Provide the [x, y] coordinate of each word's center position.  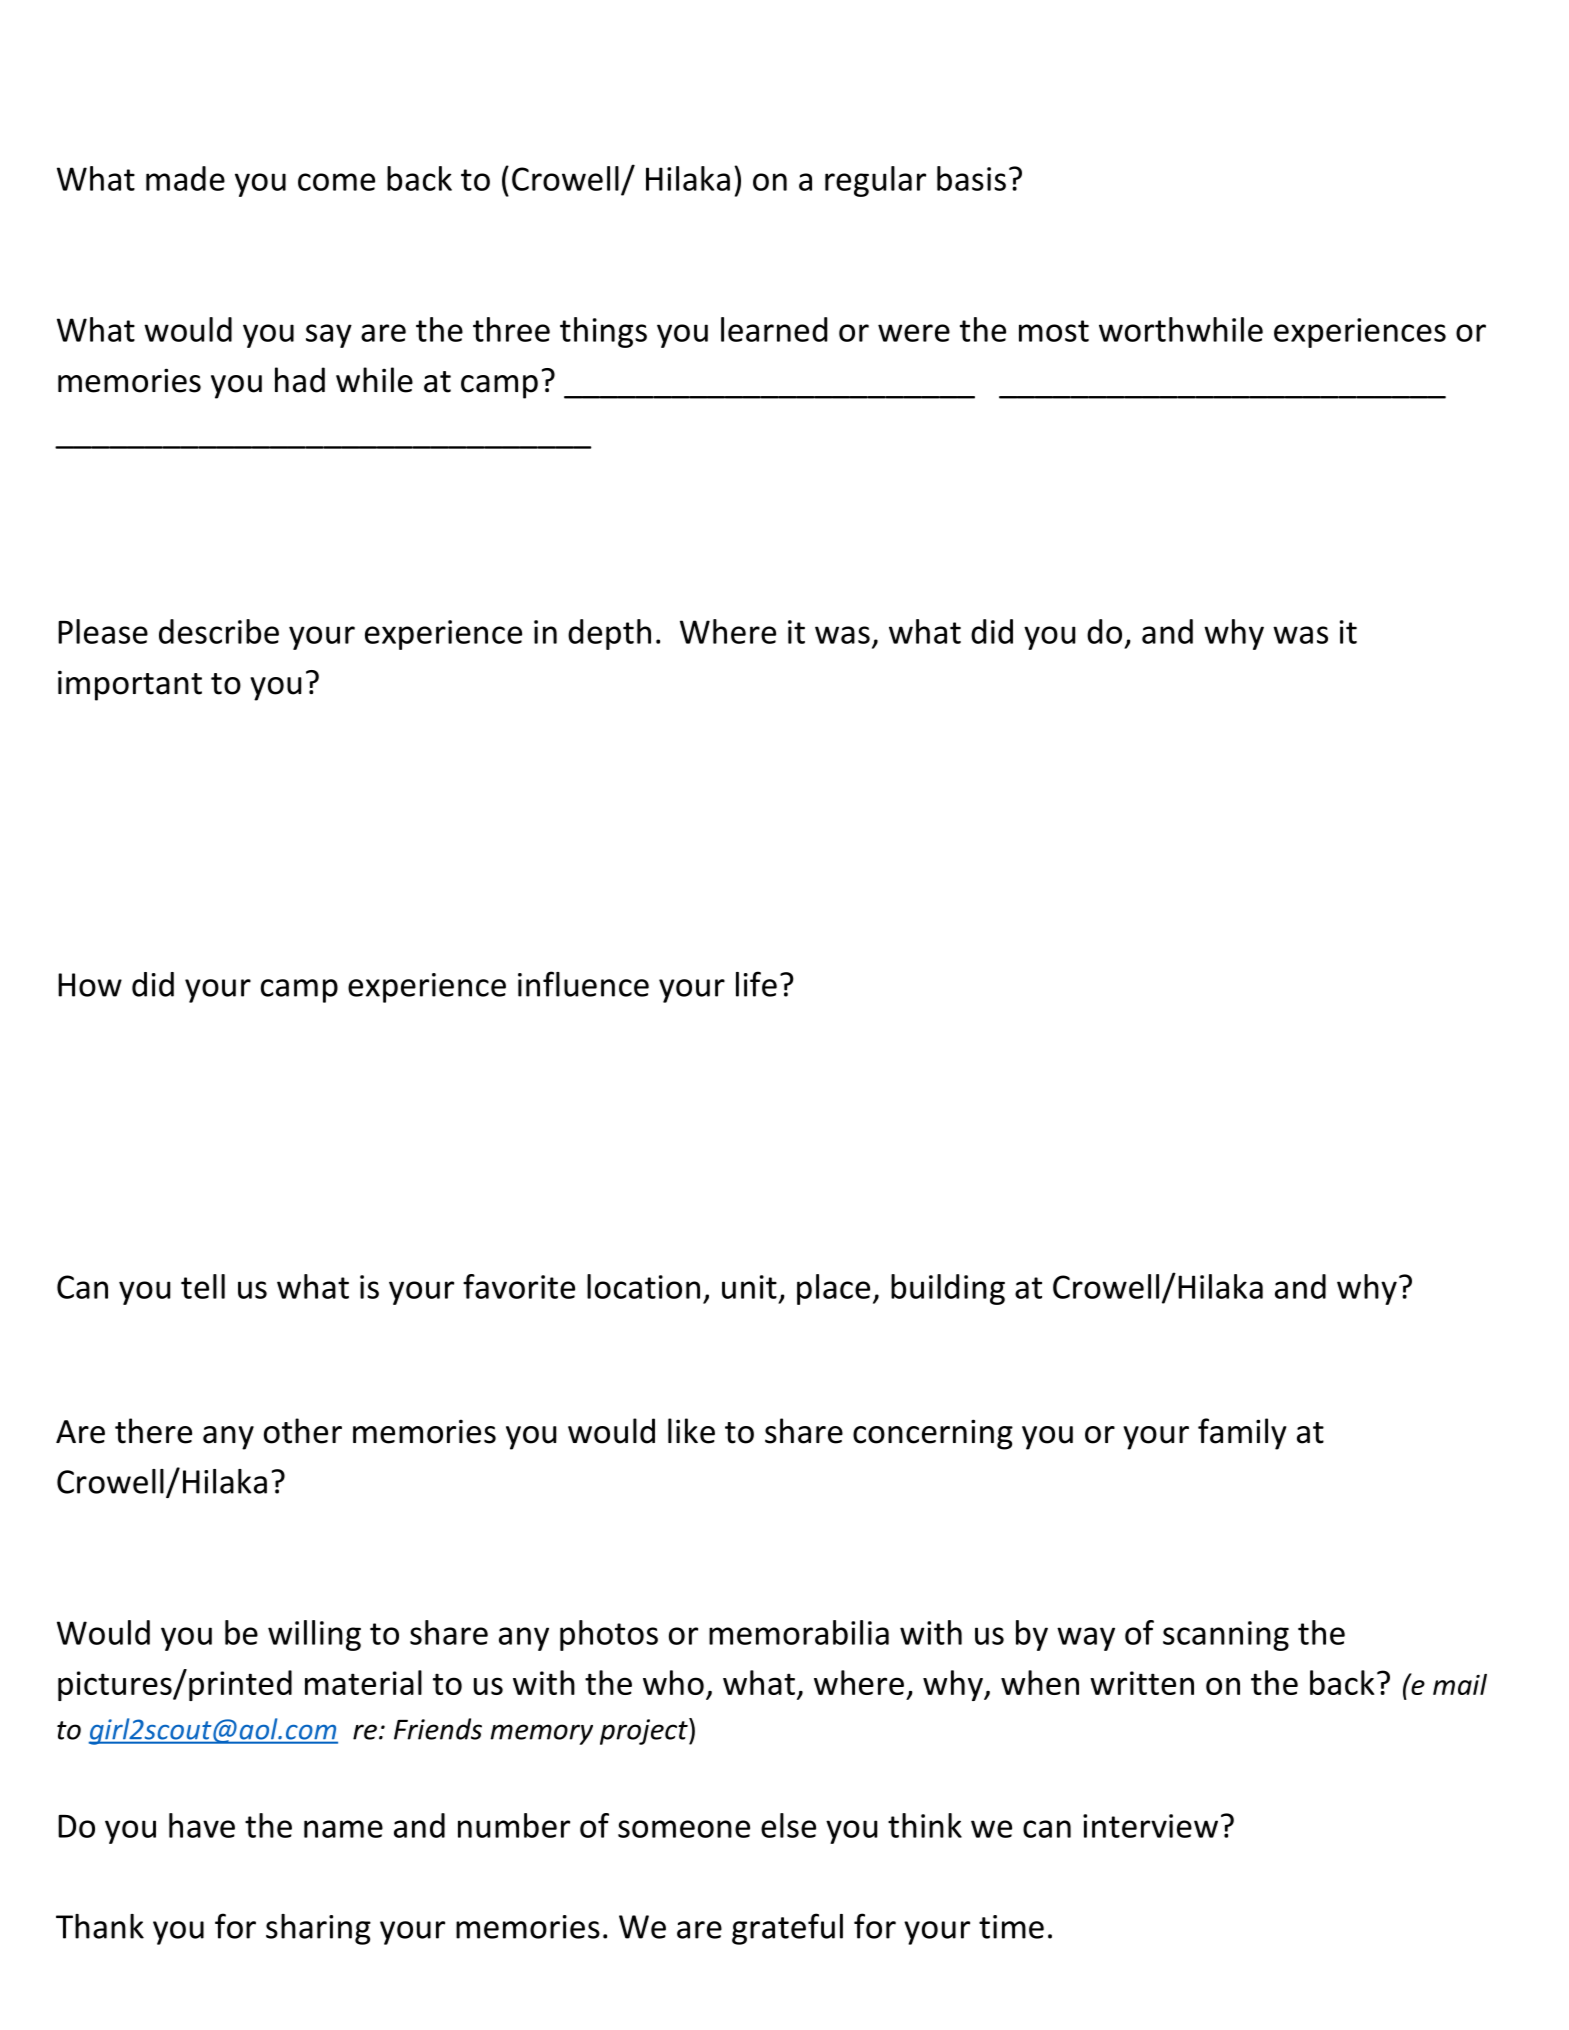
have [202, 1825]
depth [609, 634]
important [130, 685]
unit [749, 1287]
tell [203, 1286]
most [1054, 331]
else [788, 1825]
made [185, 178]
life [756, 984]
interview [1150, 1826]
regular [875, 181]
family [1242, 1434]
